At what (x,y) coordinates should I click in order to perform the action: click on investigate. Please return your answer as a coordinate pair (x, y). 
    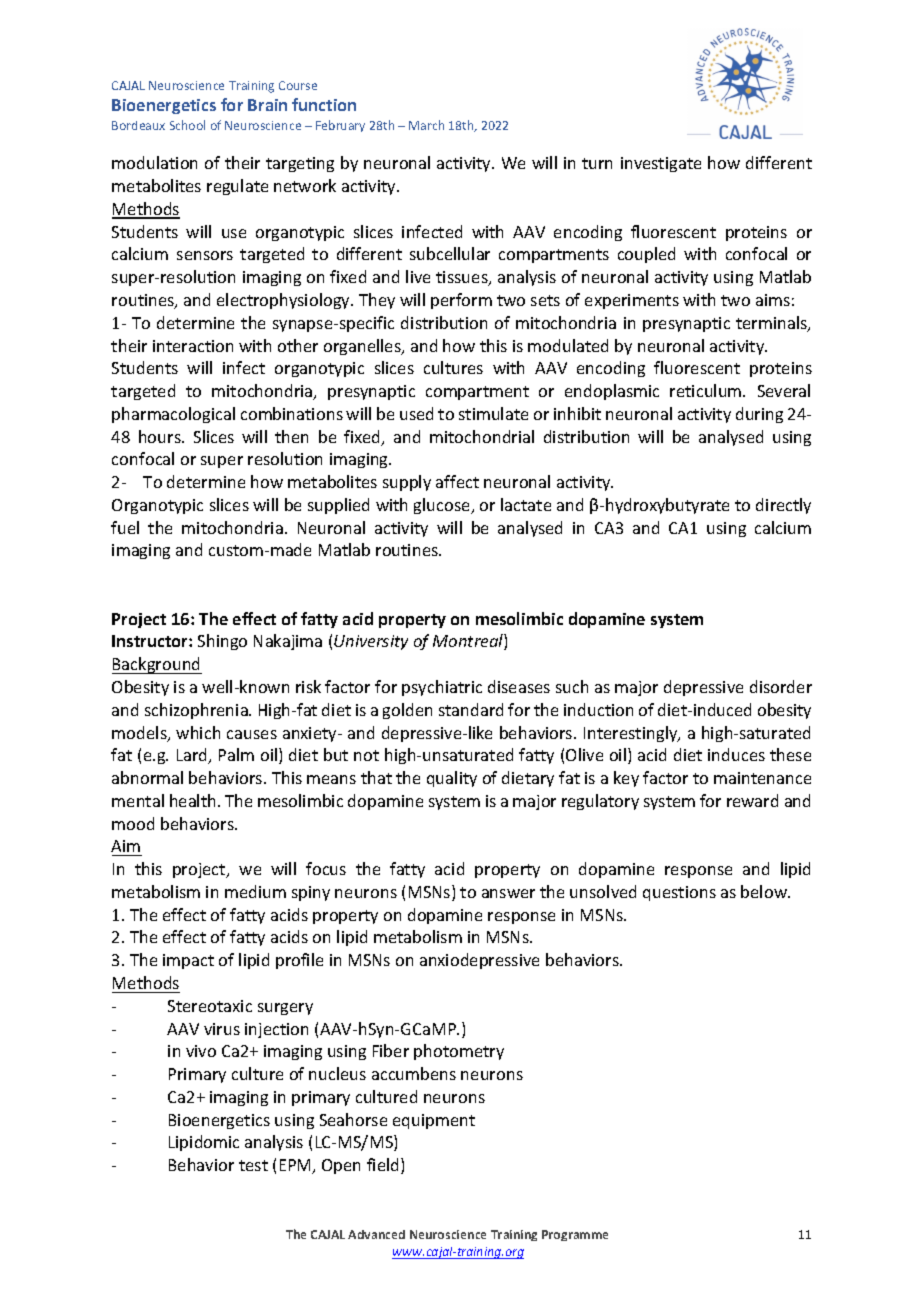
    Looking at the image, I should click on (661, 164).
